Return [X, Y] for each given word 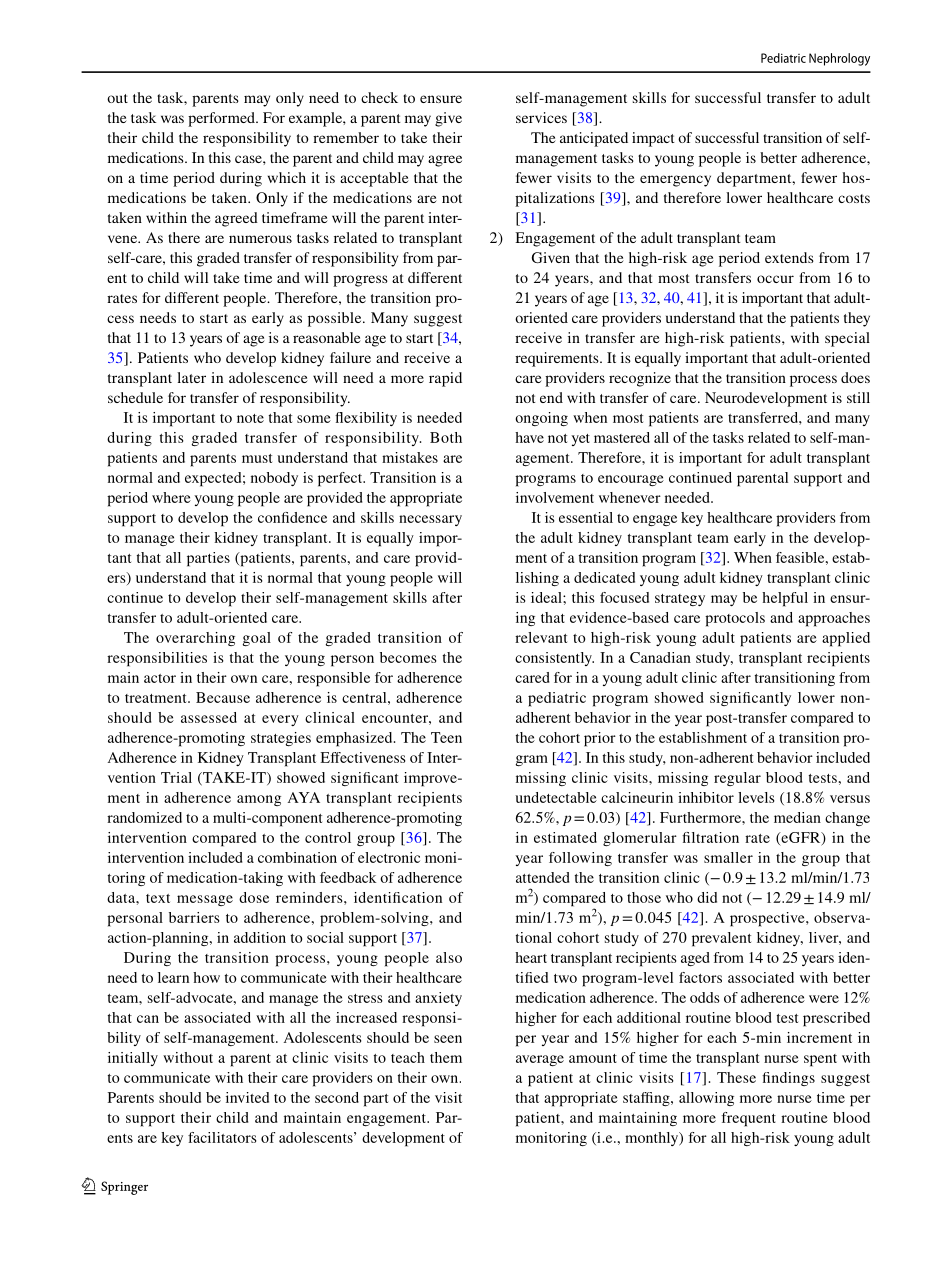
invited [247, 1097]
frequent [749, 1119]
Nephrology [839, 59]
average [540, 1060]
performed [222, 119]
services [541, 117]
